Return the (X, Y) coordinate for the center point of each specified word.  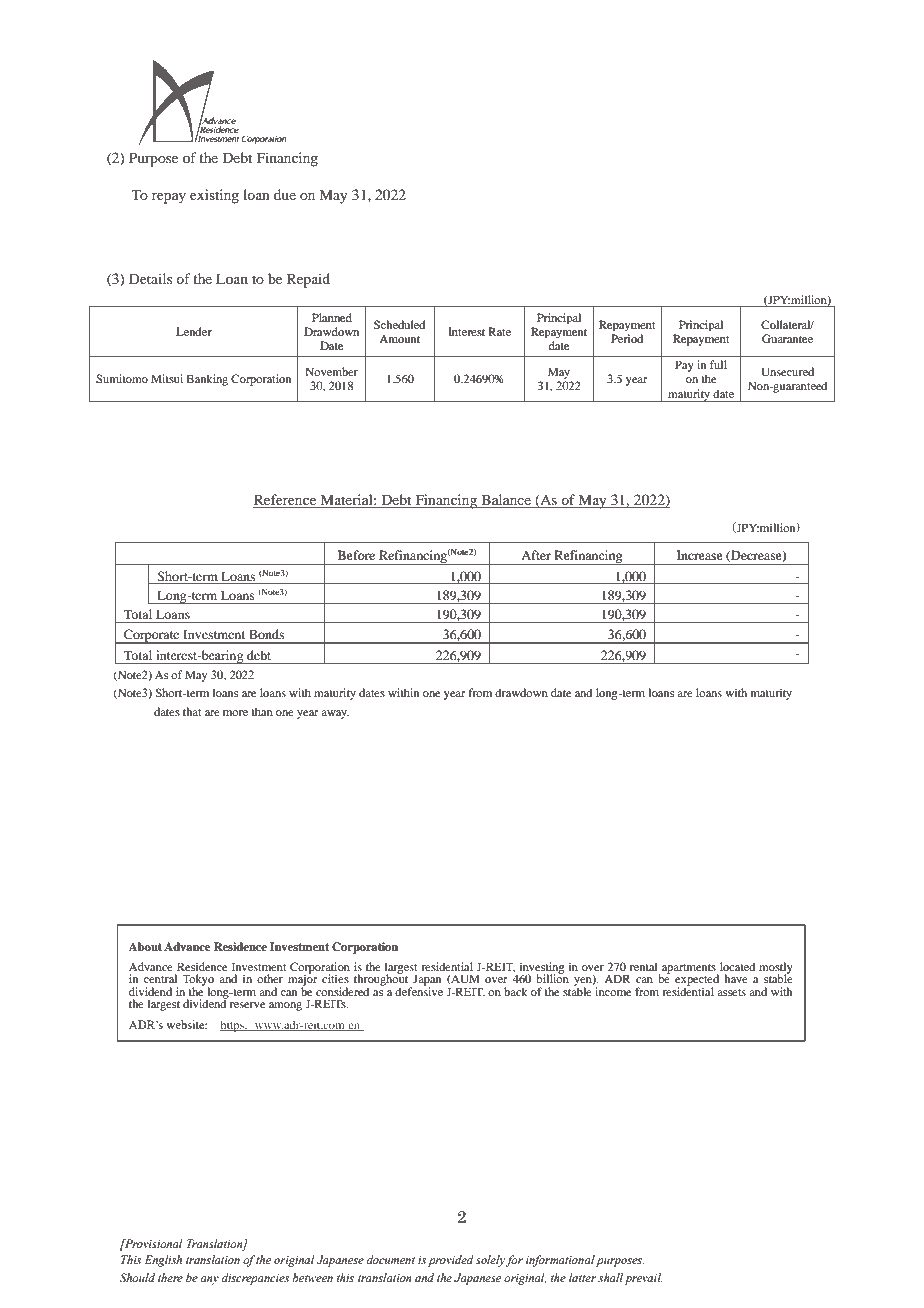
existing (214, 196)
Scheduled (399, 324)
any (210, 1280)
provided (451, 1261)
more (235, 713)
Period (627, 338)
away (335, 714)
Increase (700, 555)
